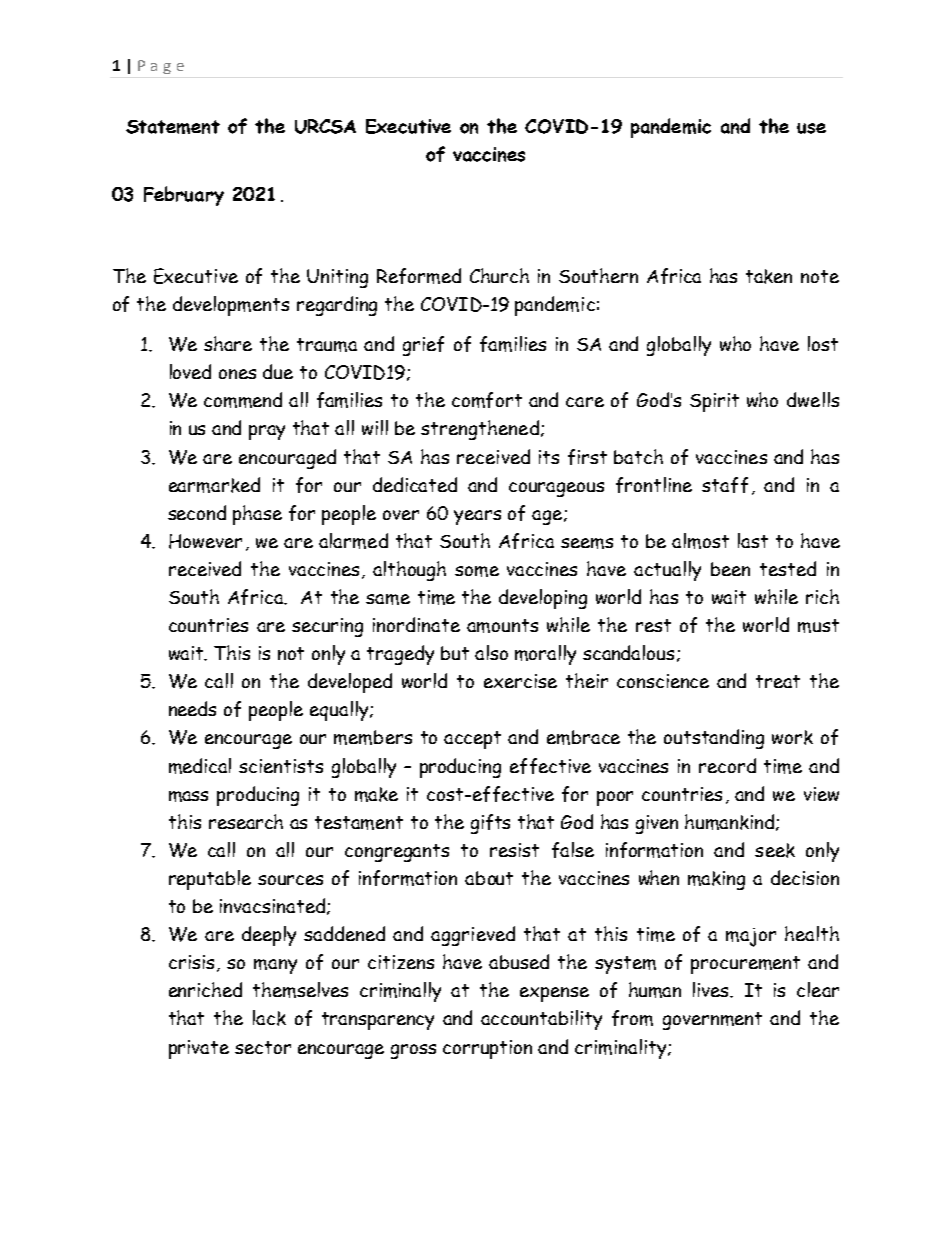  What do you see at coordinates (480, 430) in the screenshot?
I see `strengthened` at bounding box center [480, 430].
